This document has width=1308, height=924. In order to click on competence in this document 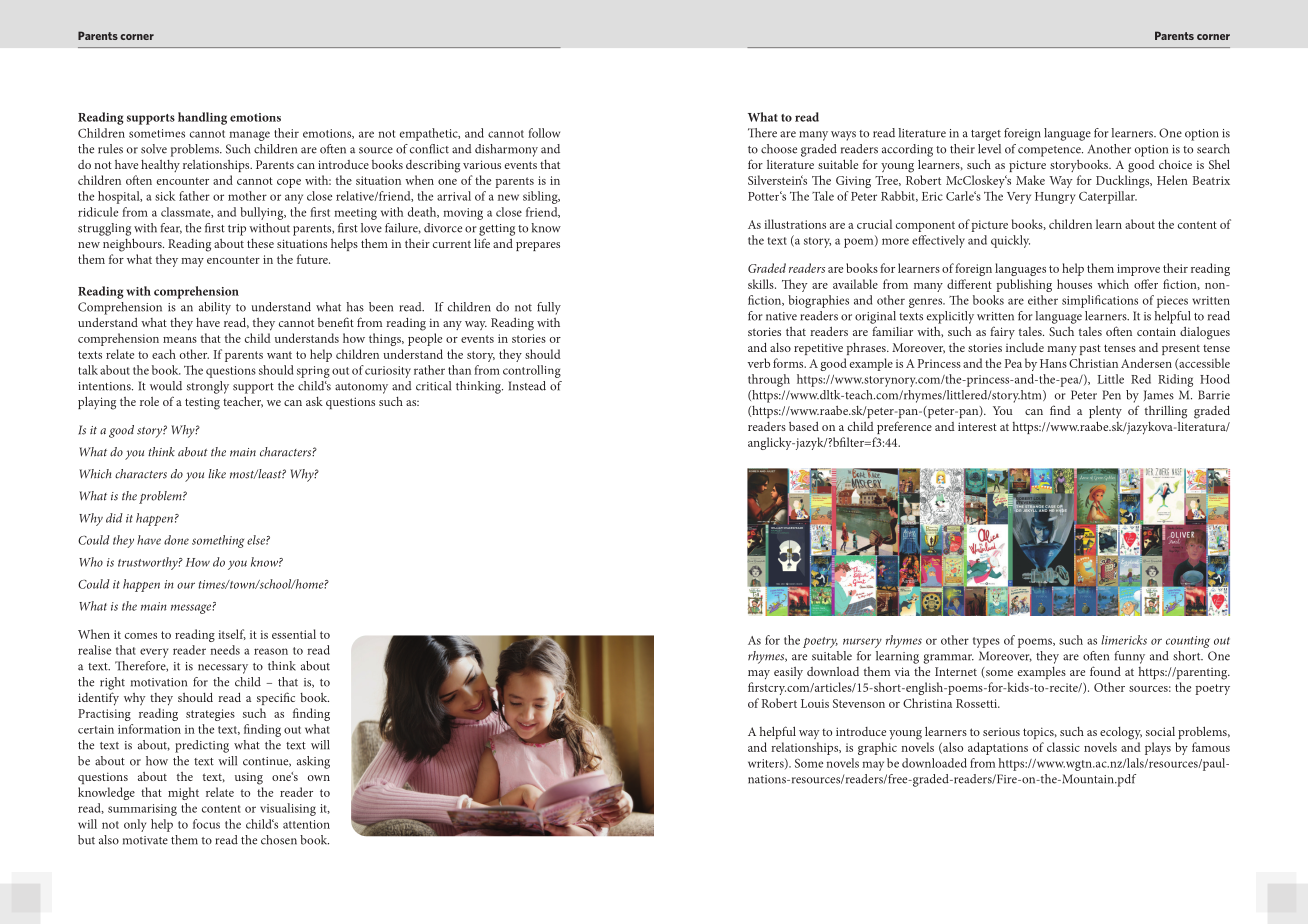, I will do `click(1050, 151)`.
